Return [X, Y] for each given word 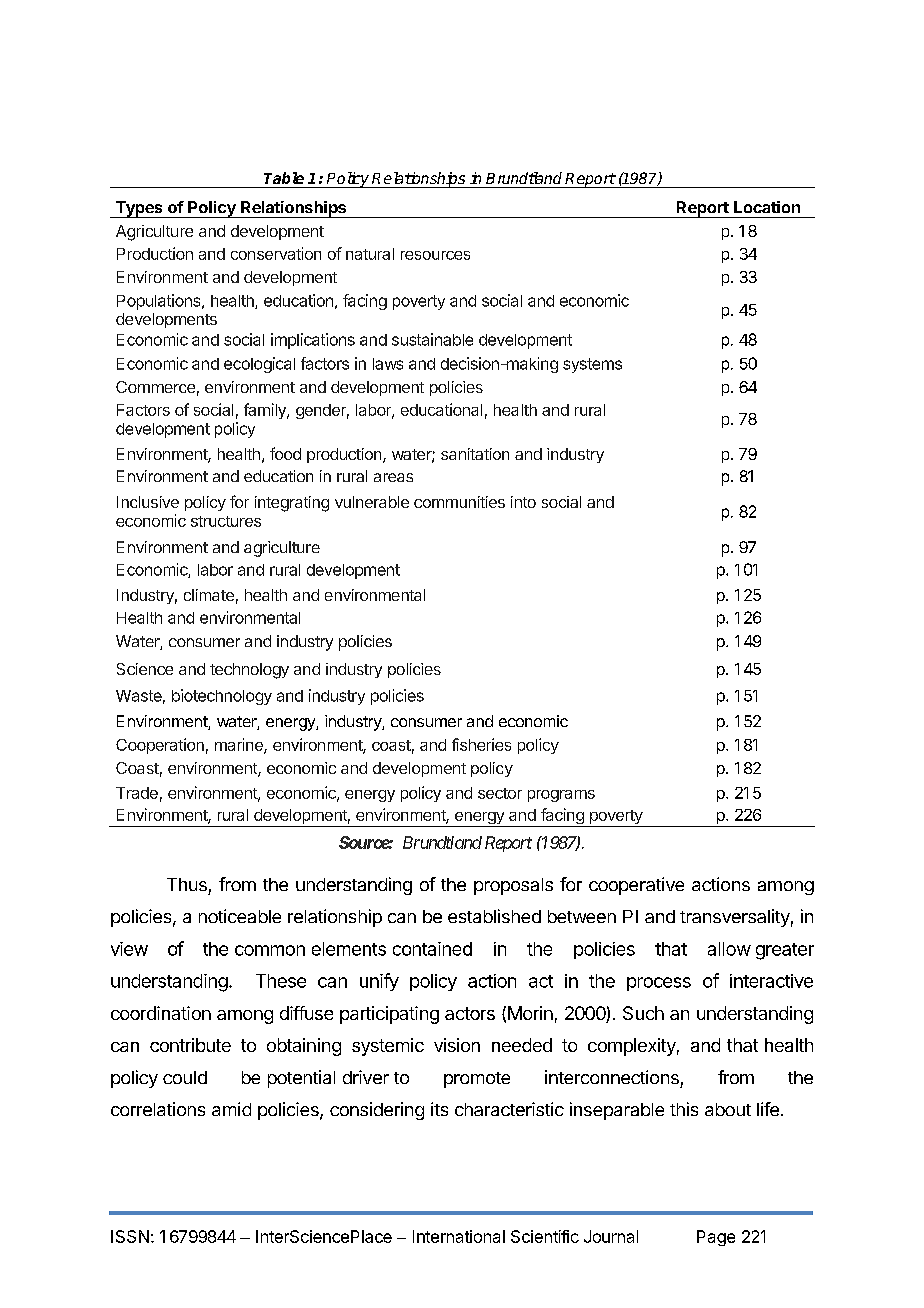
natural [370, 254]
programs [561, 796]
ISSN [130, 1236]
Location [767, 207]
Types [139, 209]
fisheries [481, 744]
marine [240, 745]
